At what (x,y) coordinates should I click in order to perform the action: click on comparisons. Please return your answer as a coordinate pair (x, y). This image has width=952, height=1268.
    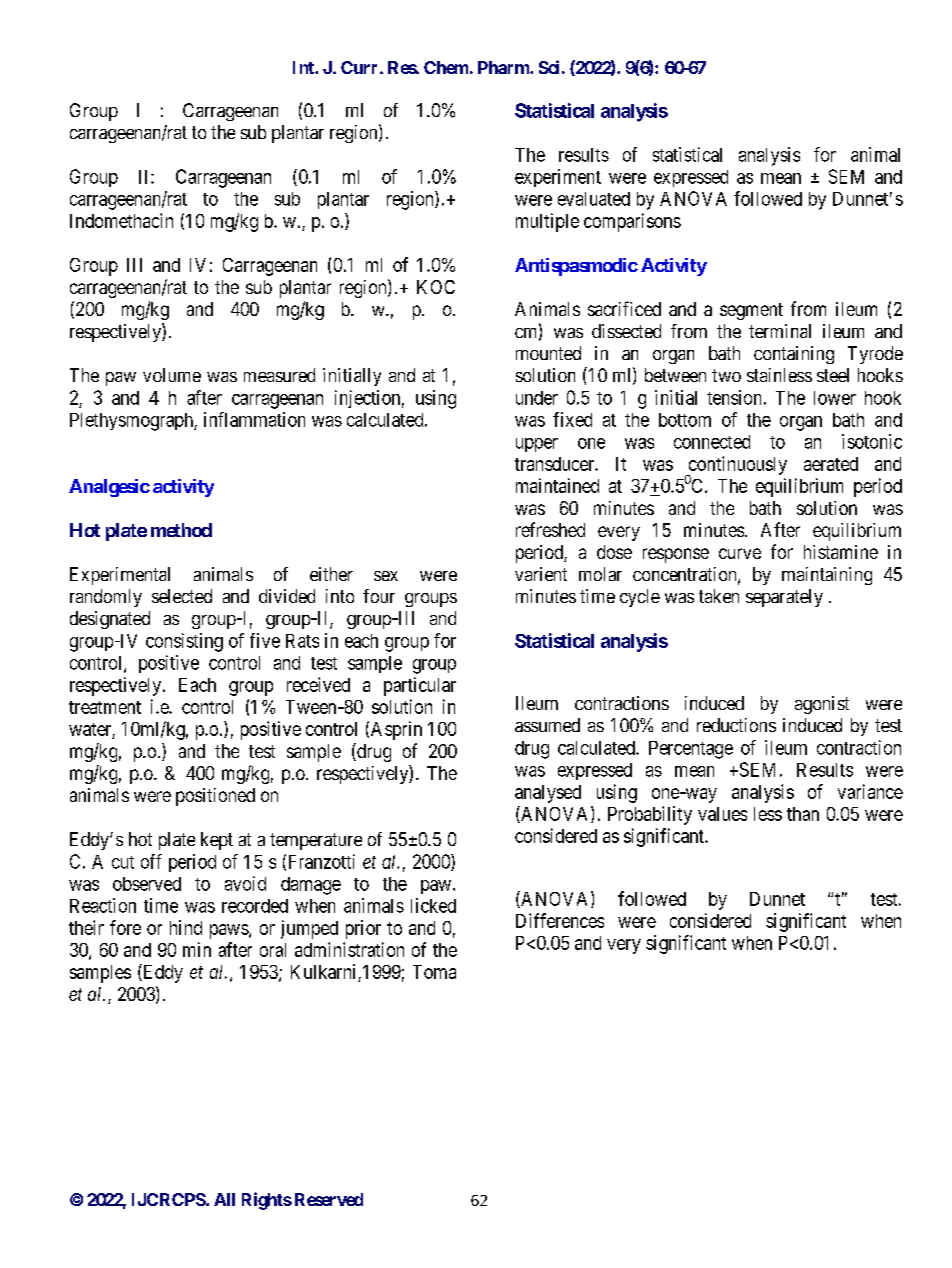
    Looking at the image, I should click on (632, 222).
